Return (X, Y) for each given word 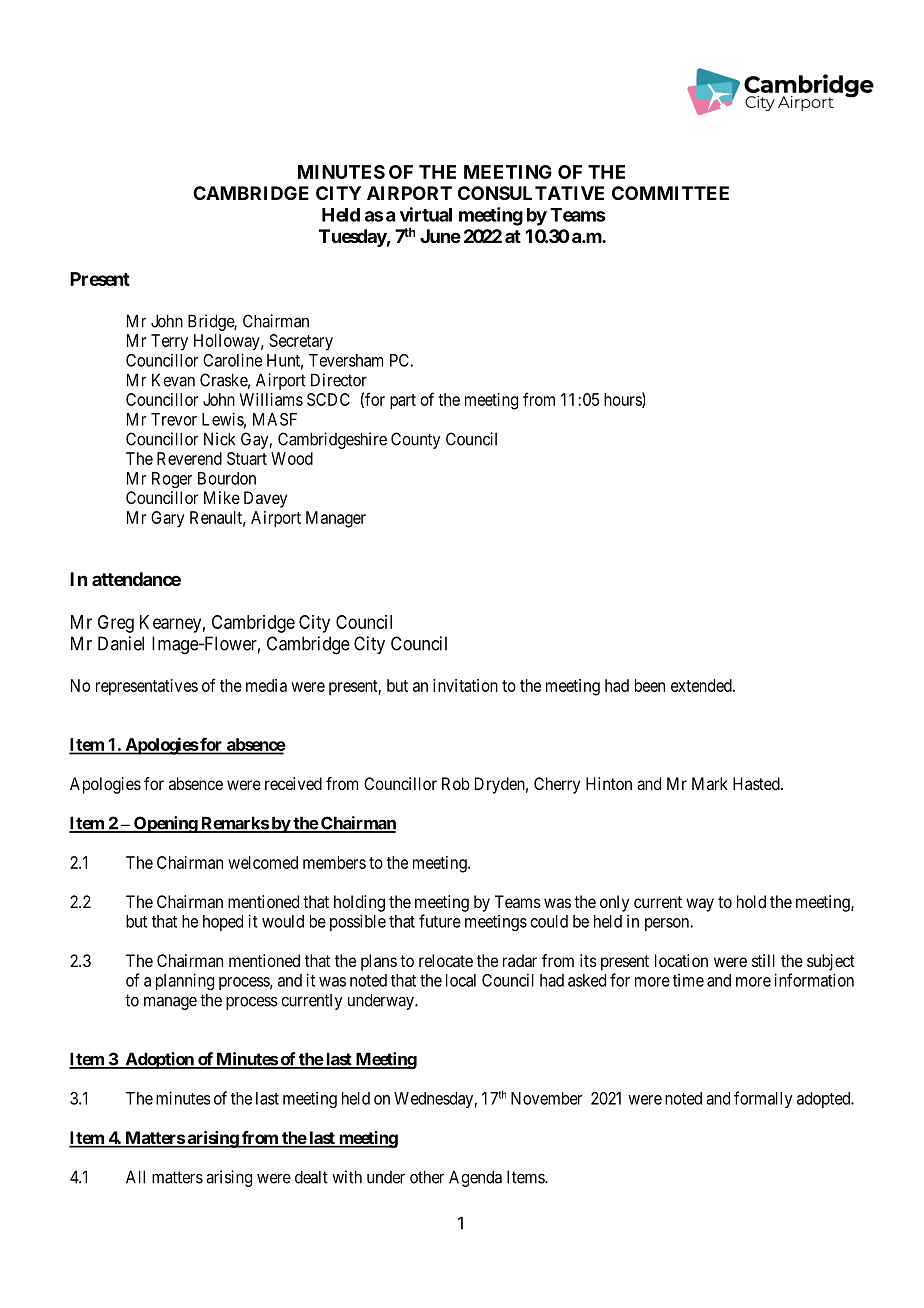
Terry (169, 342)
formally (763, 1099)
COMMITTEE (670, 193)
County (416, 440)
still (763, 960)
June (440, 236)
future (440, 921)
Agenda (475, 1178)
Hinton (609, 783)
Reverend (189, 458)
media (266, 685)
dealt (311, 1177)
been (650, 685)
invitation (465, 685)
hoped (223, 923)
